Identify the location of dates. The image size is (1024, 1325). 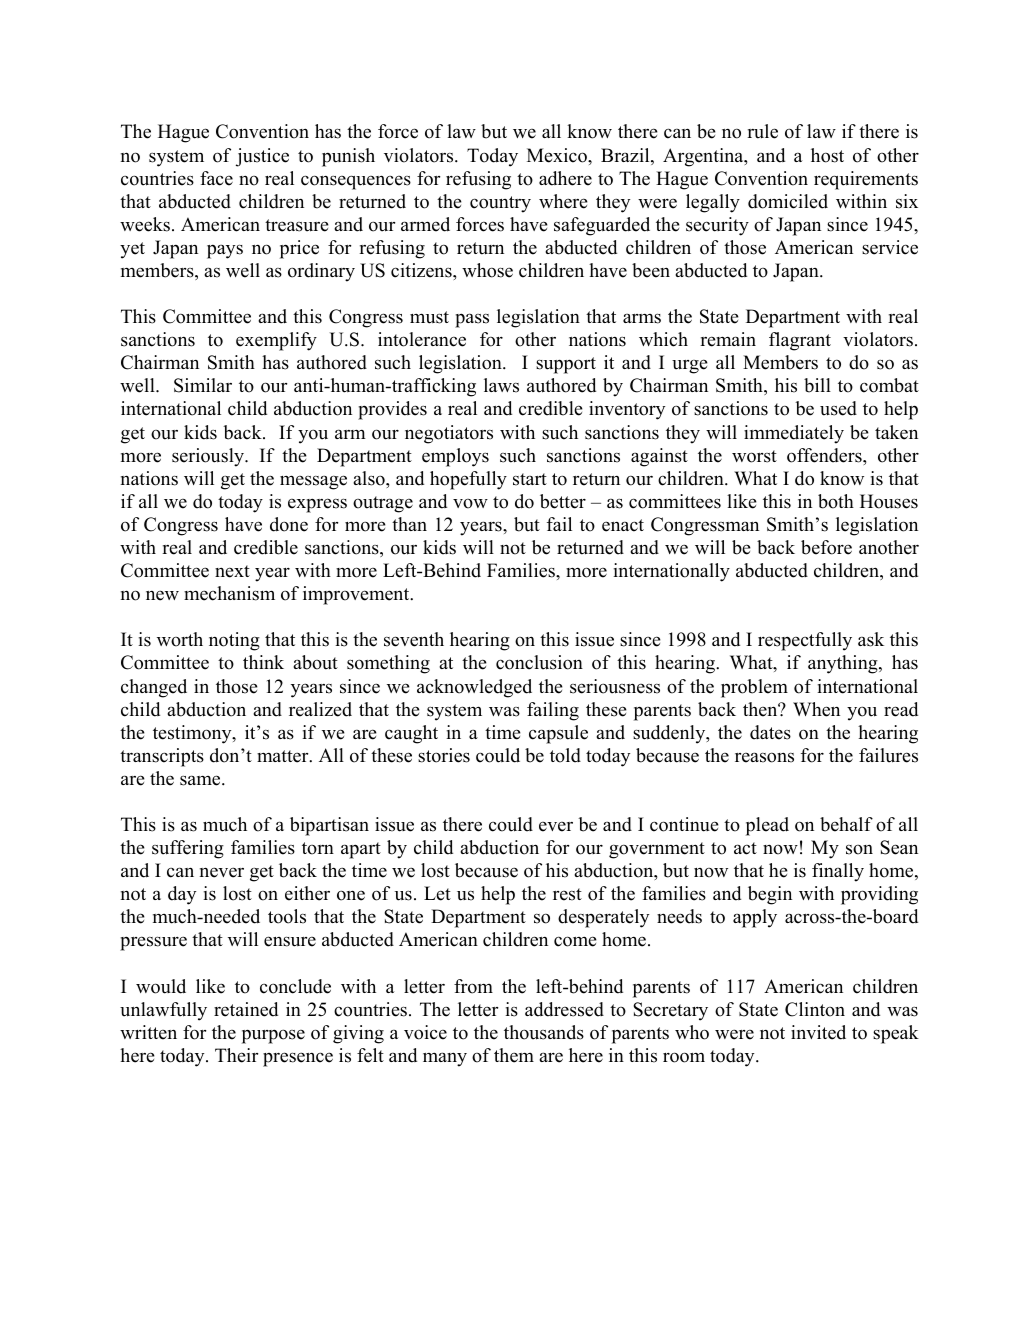
(770, 732).
